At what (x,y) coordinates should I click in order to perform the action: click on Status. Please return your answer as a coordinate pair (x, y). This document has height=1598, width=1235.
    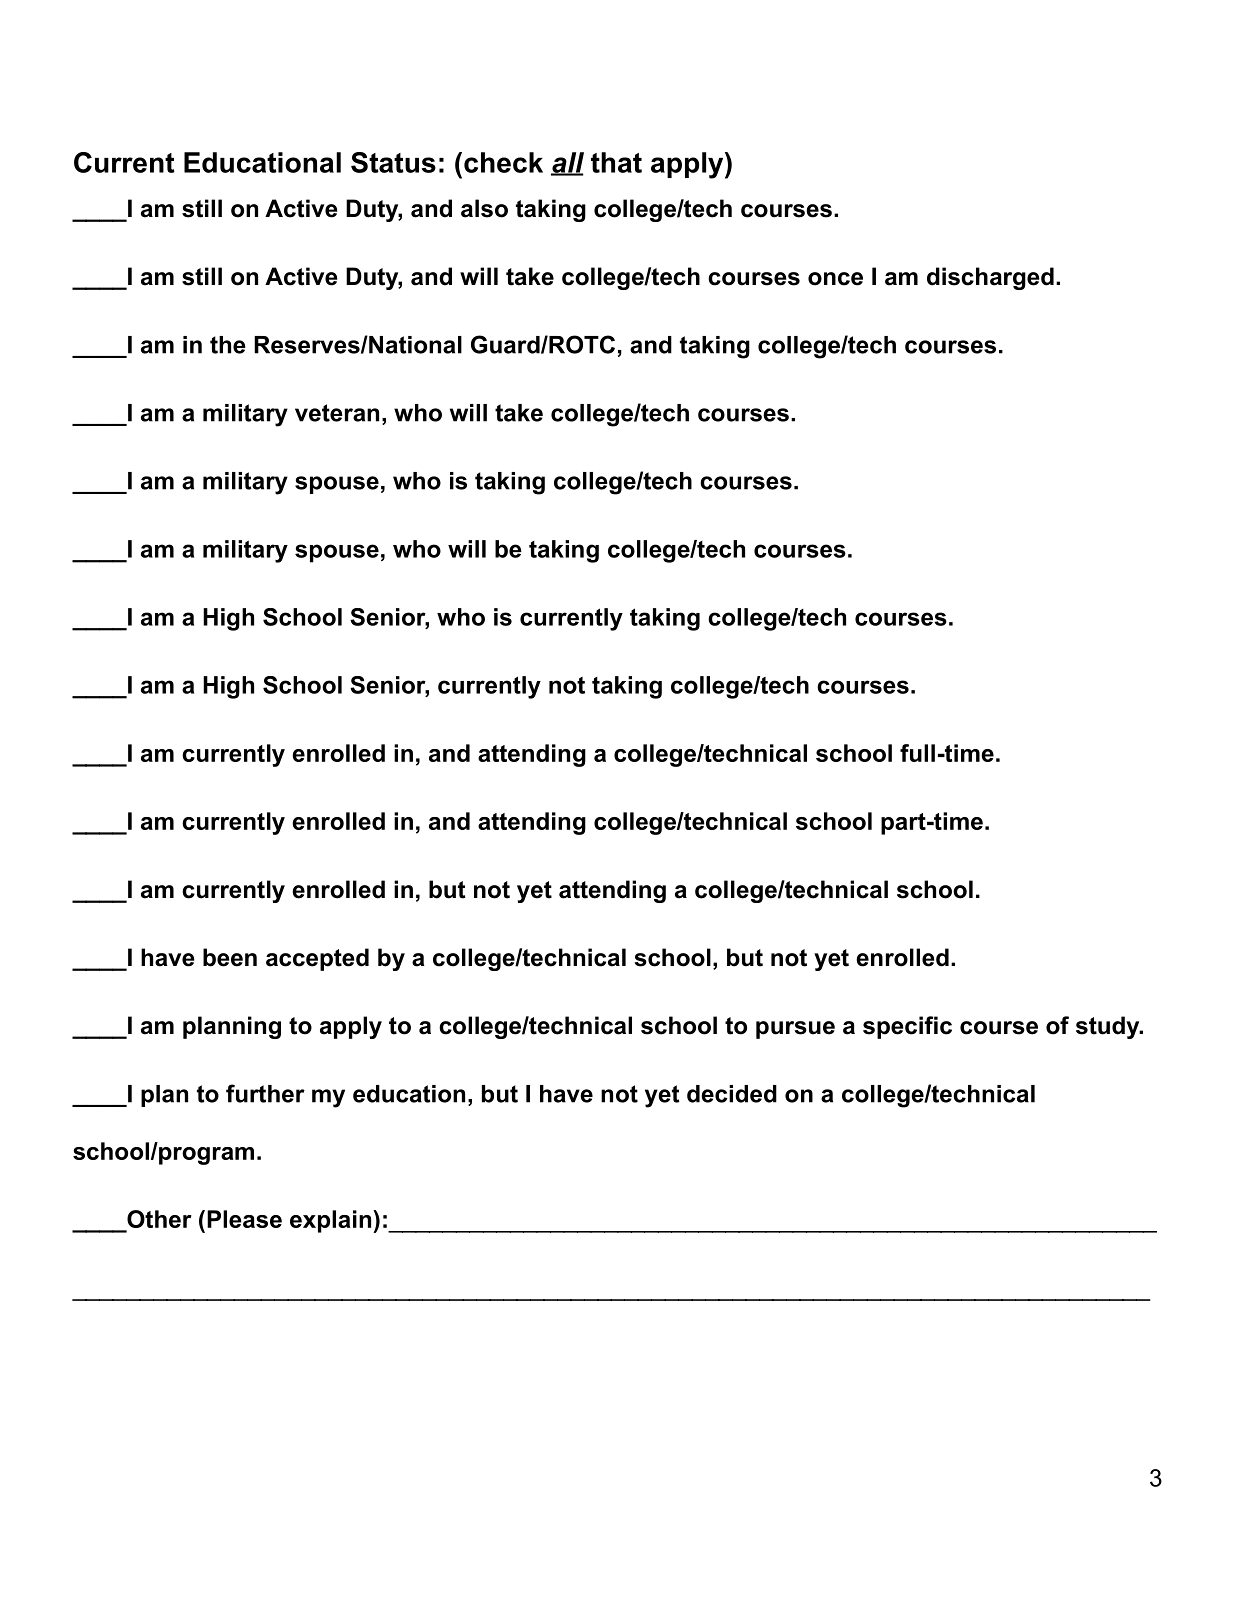
    Looking at the image, I should click on (393, 162).
